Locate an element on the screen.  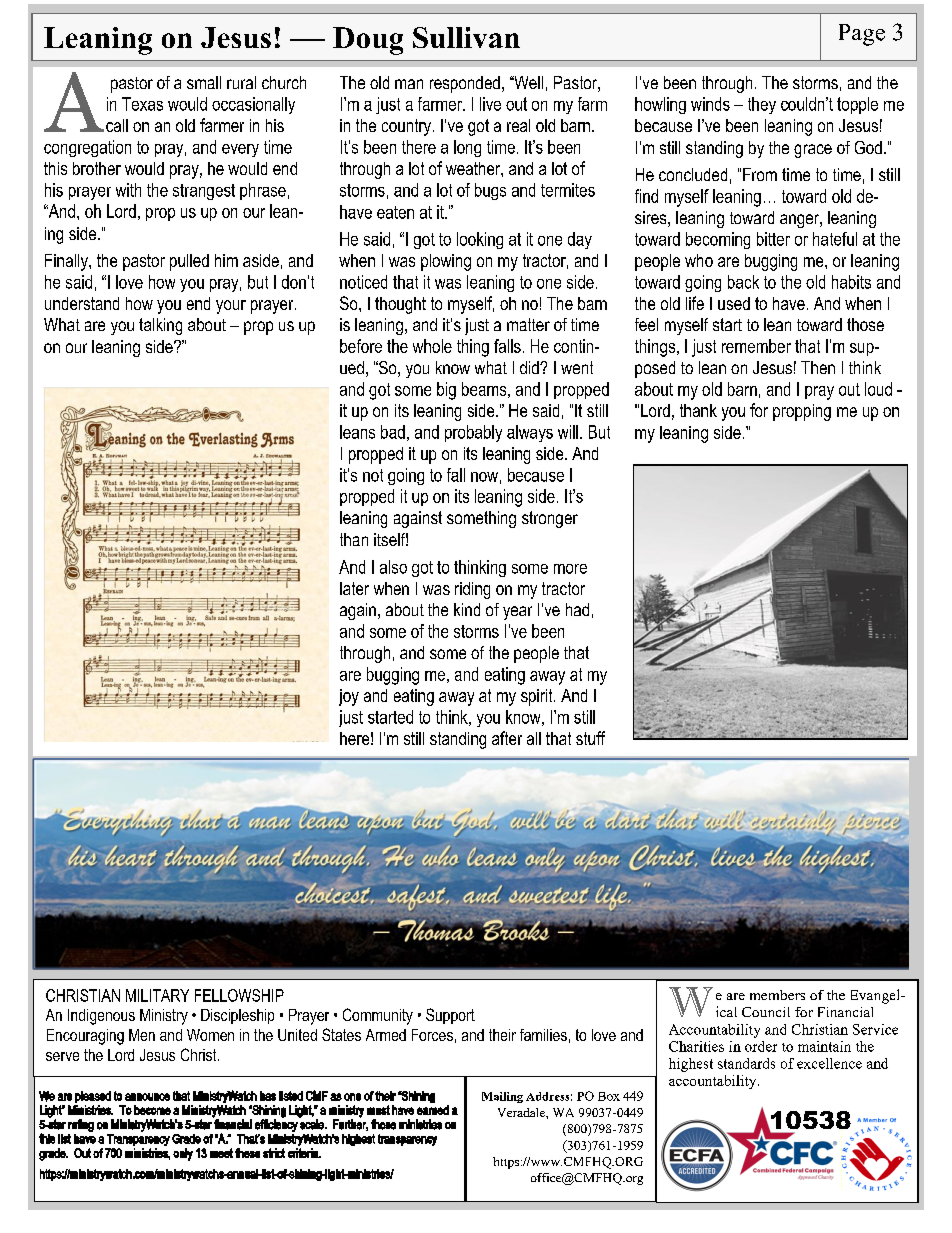
earned is located at coordinates (433, 1110).
